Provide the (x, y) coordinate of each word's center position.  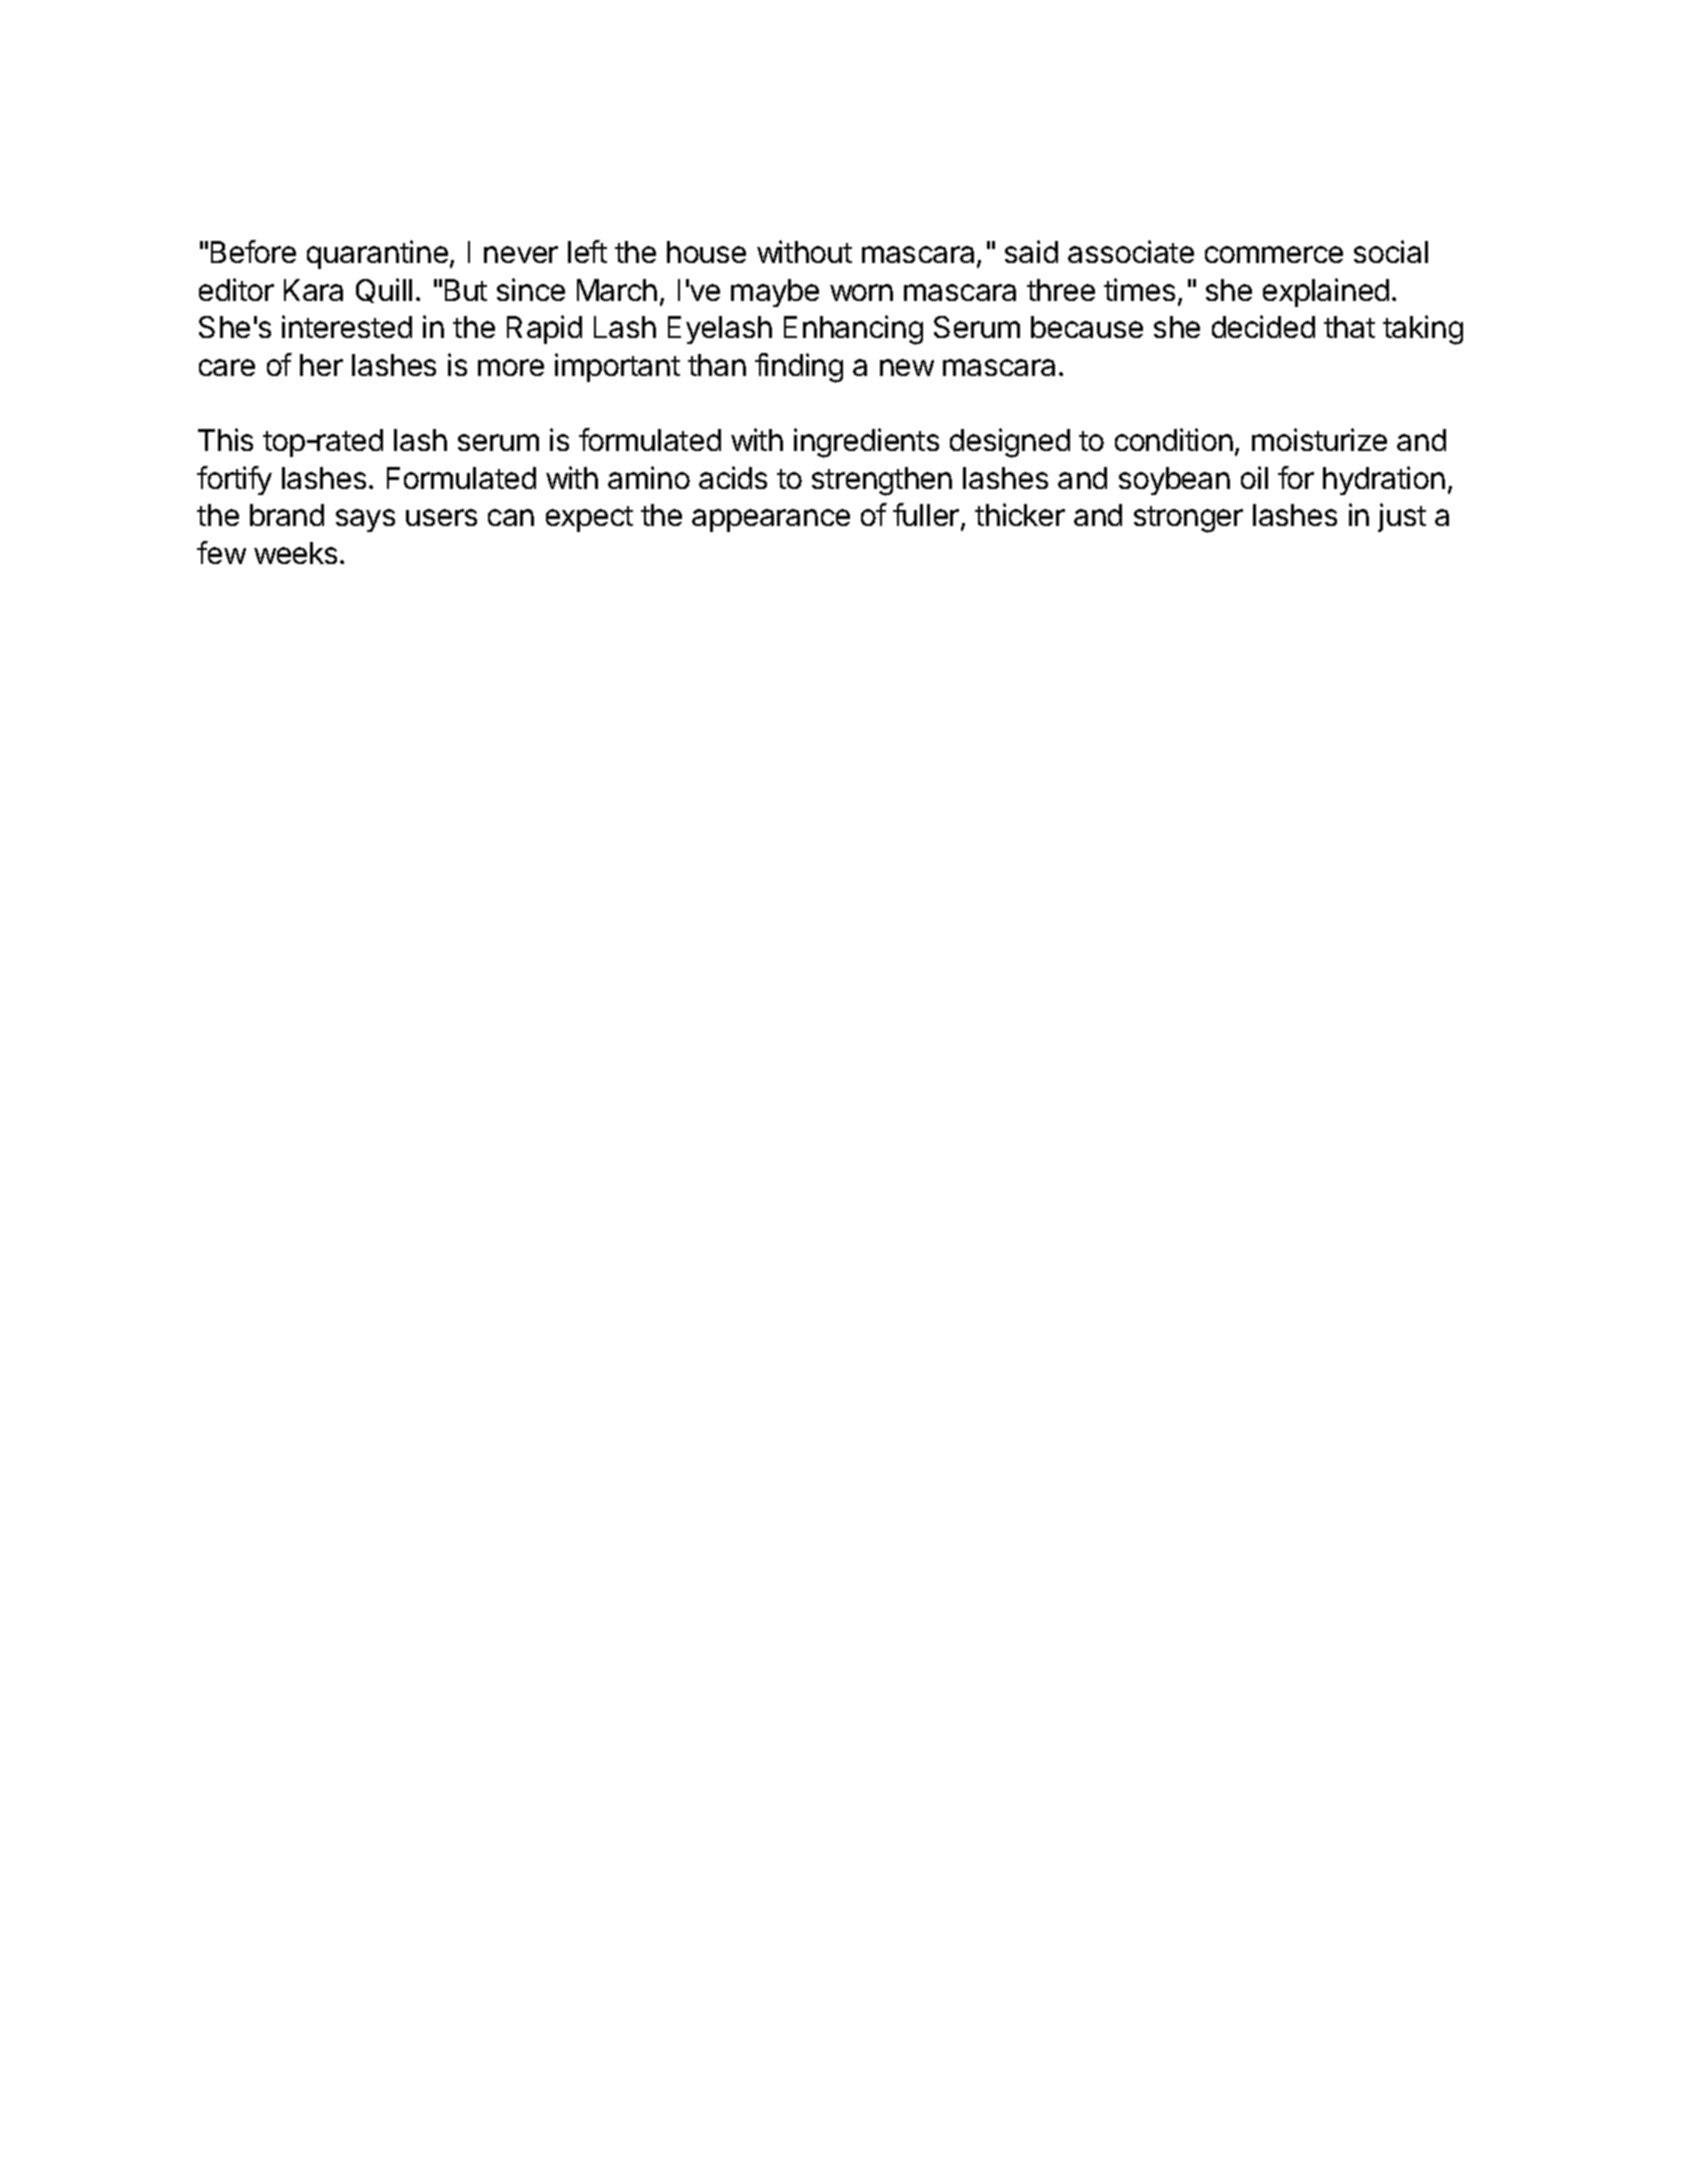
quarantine (377, 254)
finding (799, 368)
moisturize (1319, 439)
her (321, 365)
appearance (771, 520)
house (706, 252)
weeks (295, 553)
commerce (1274, 254)
